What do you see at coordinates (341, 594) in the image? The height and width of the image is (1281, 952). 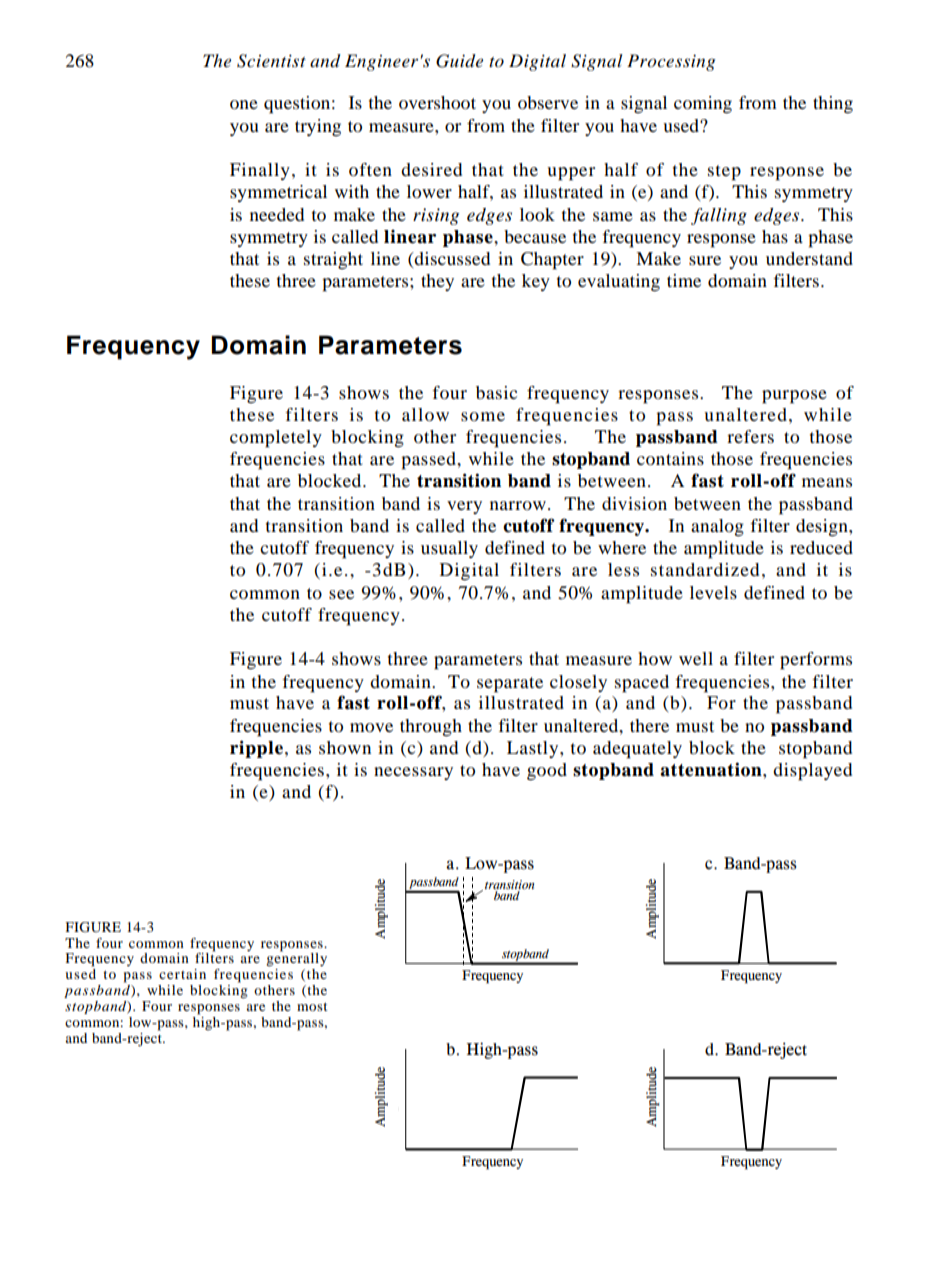 I see `see` at bounding box center [341, 594].
